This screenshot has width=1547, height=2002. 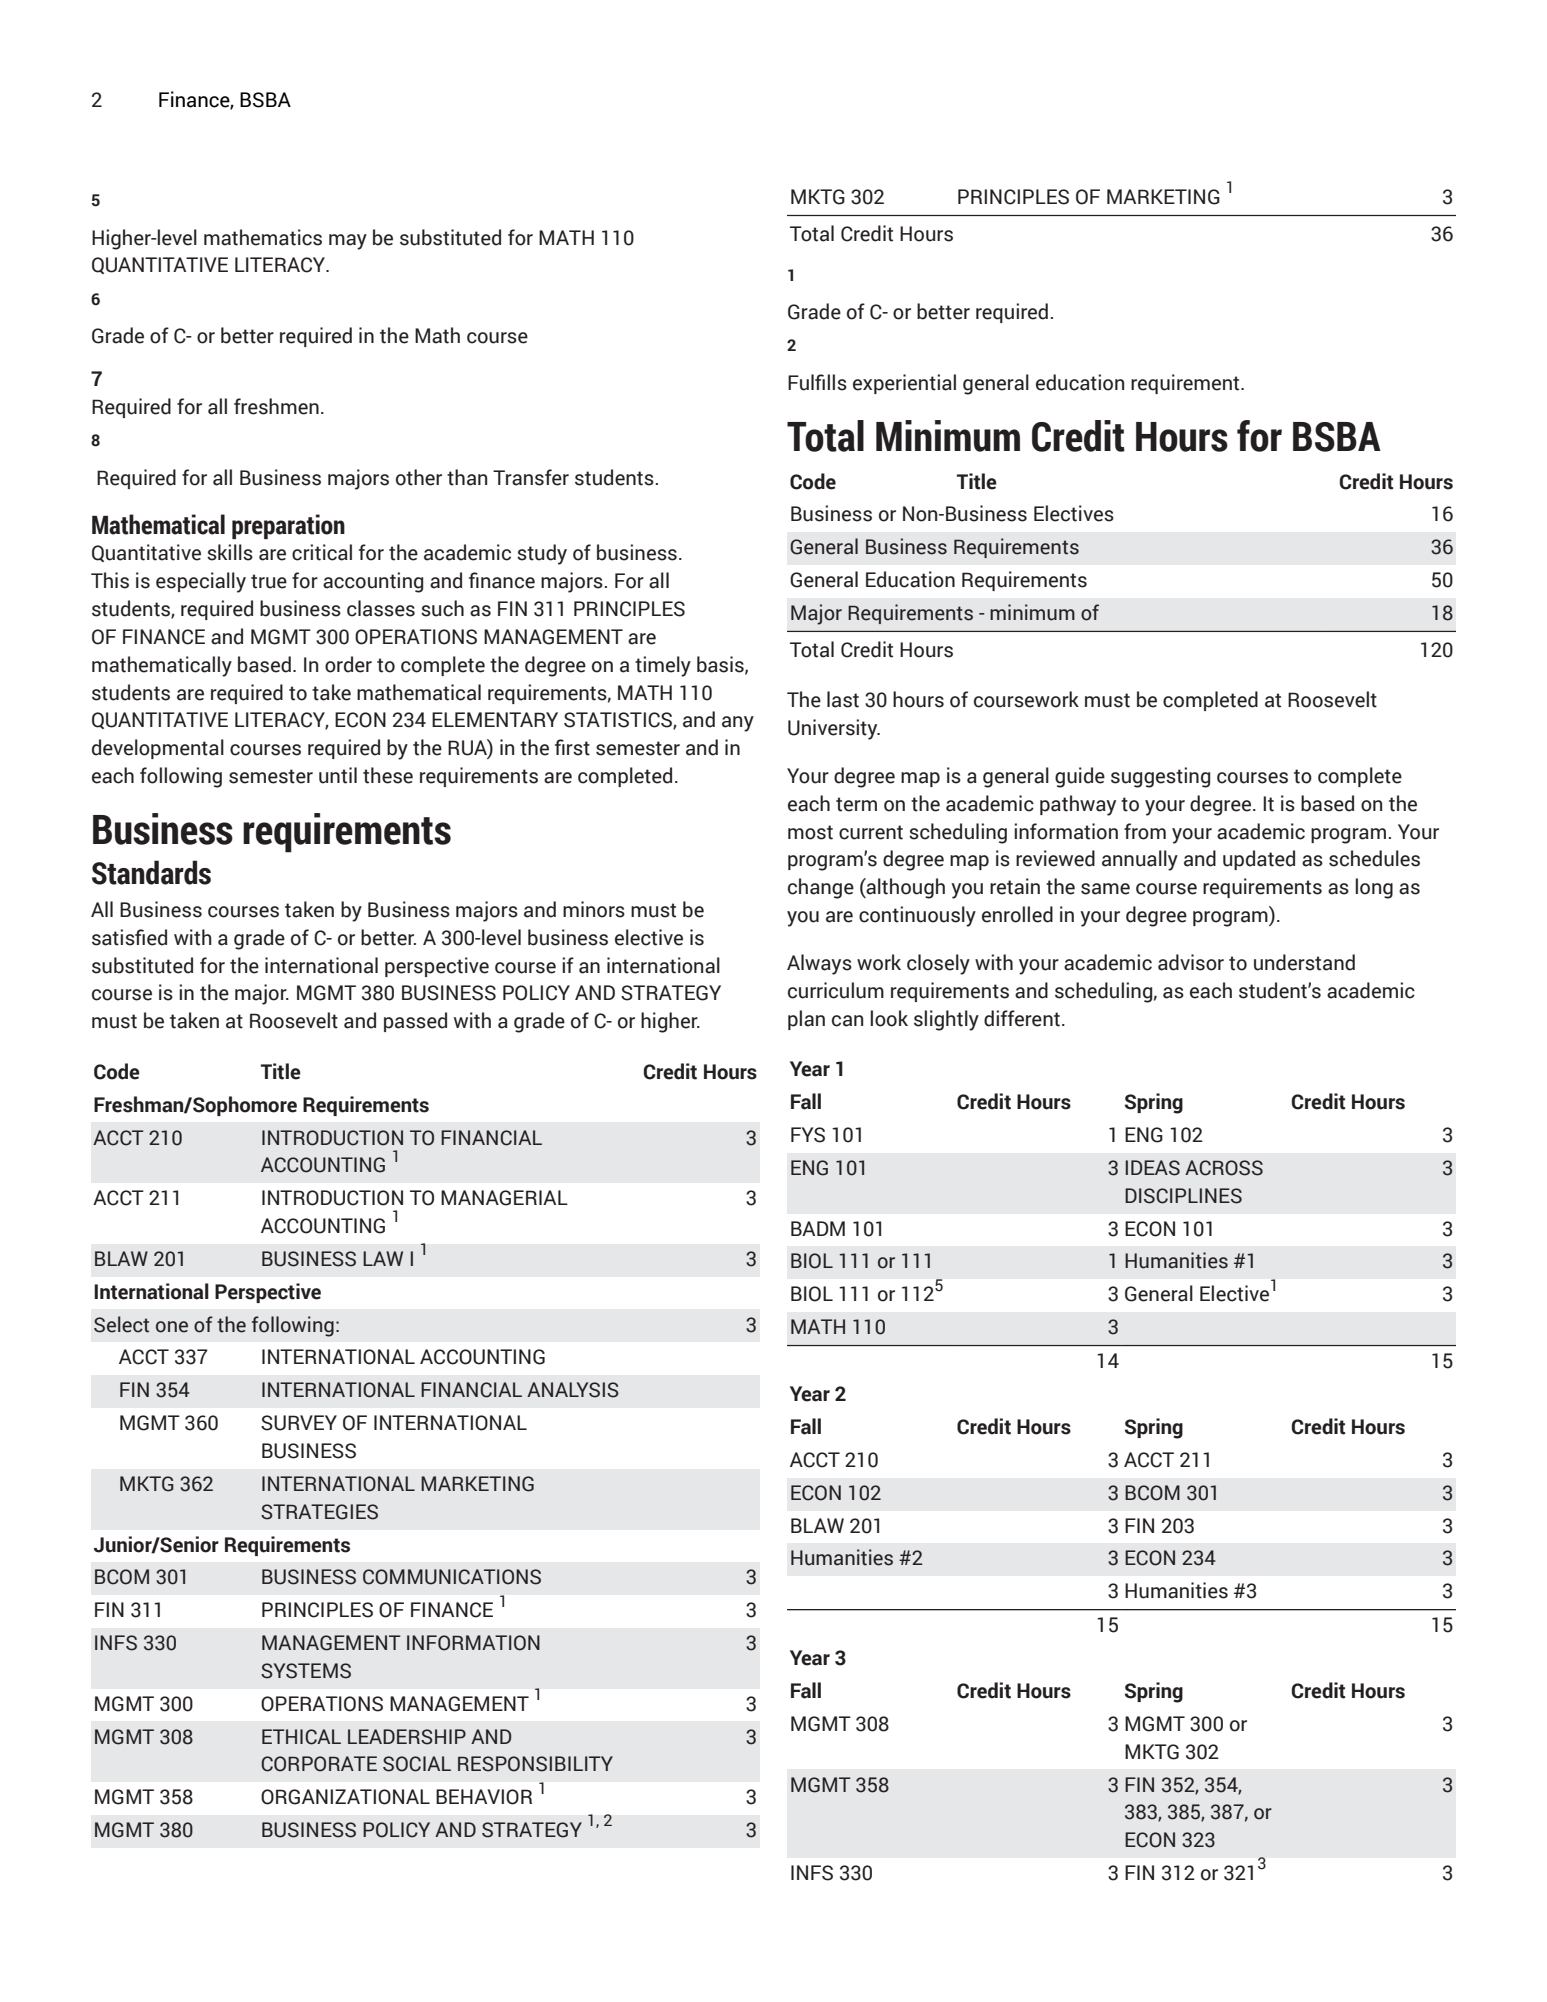 I want to click on may, so click(x=348, y=242).
